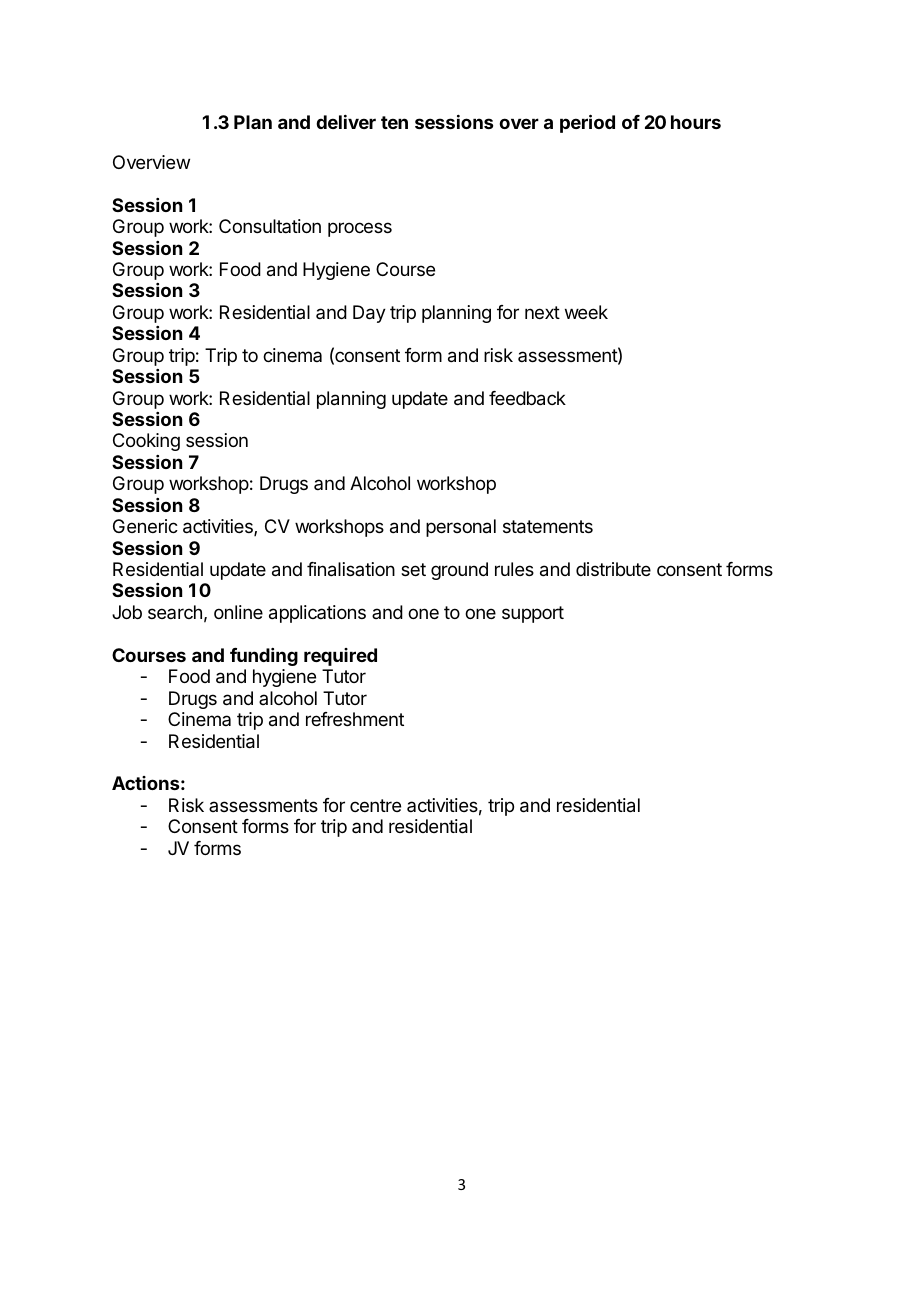 This document has width=924, height=1308. I want to click on Cooking, so click(146, 442).
